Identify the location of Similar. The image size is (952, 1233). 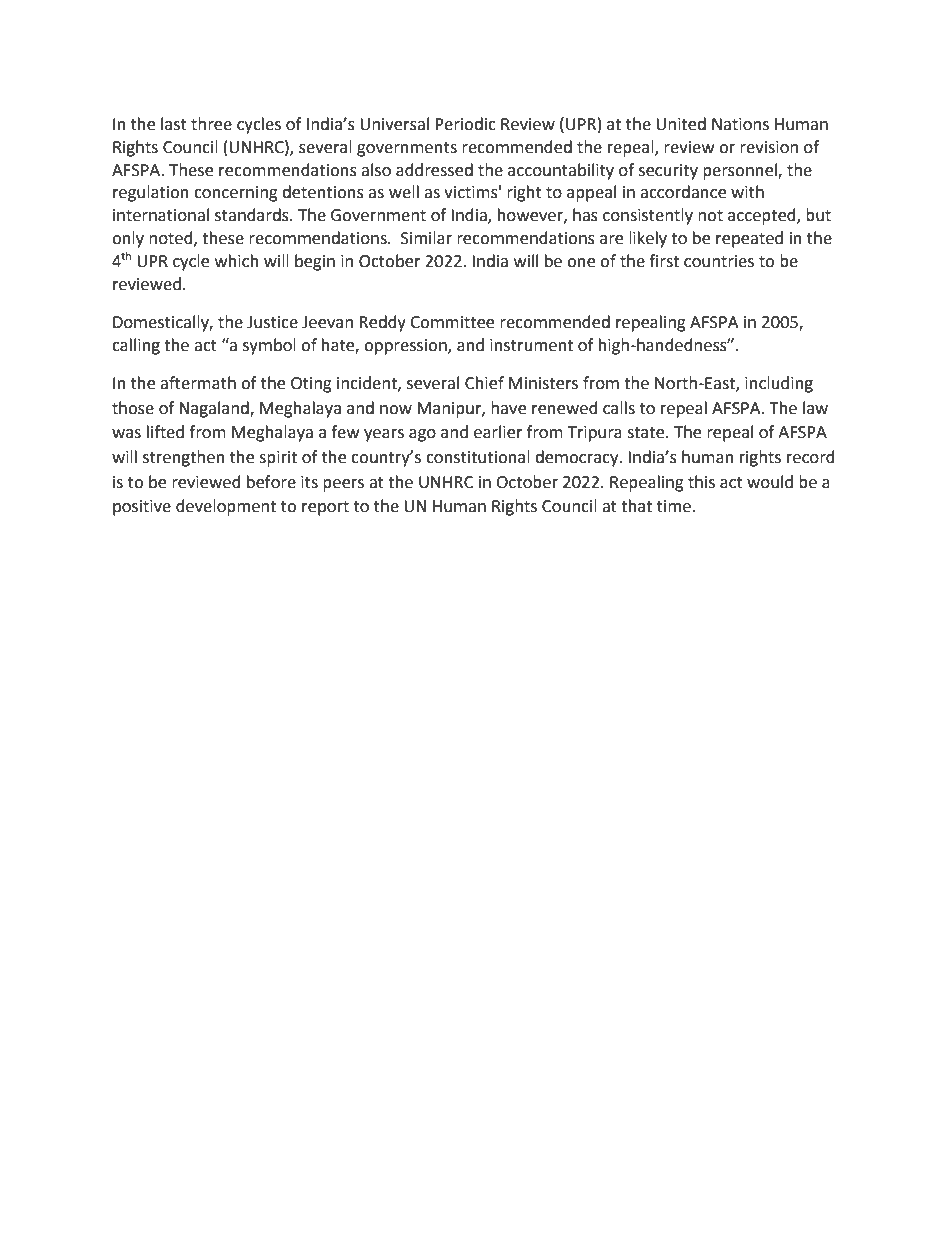
(426, 238).
